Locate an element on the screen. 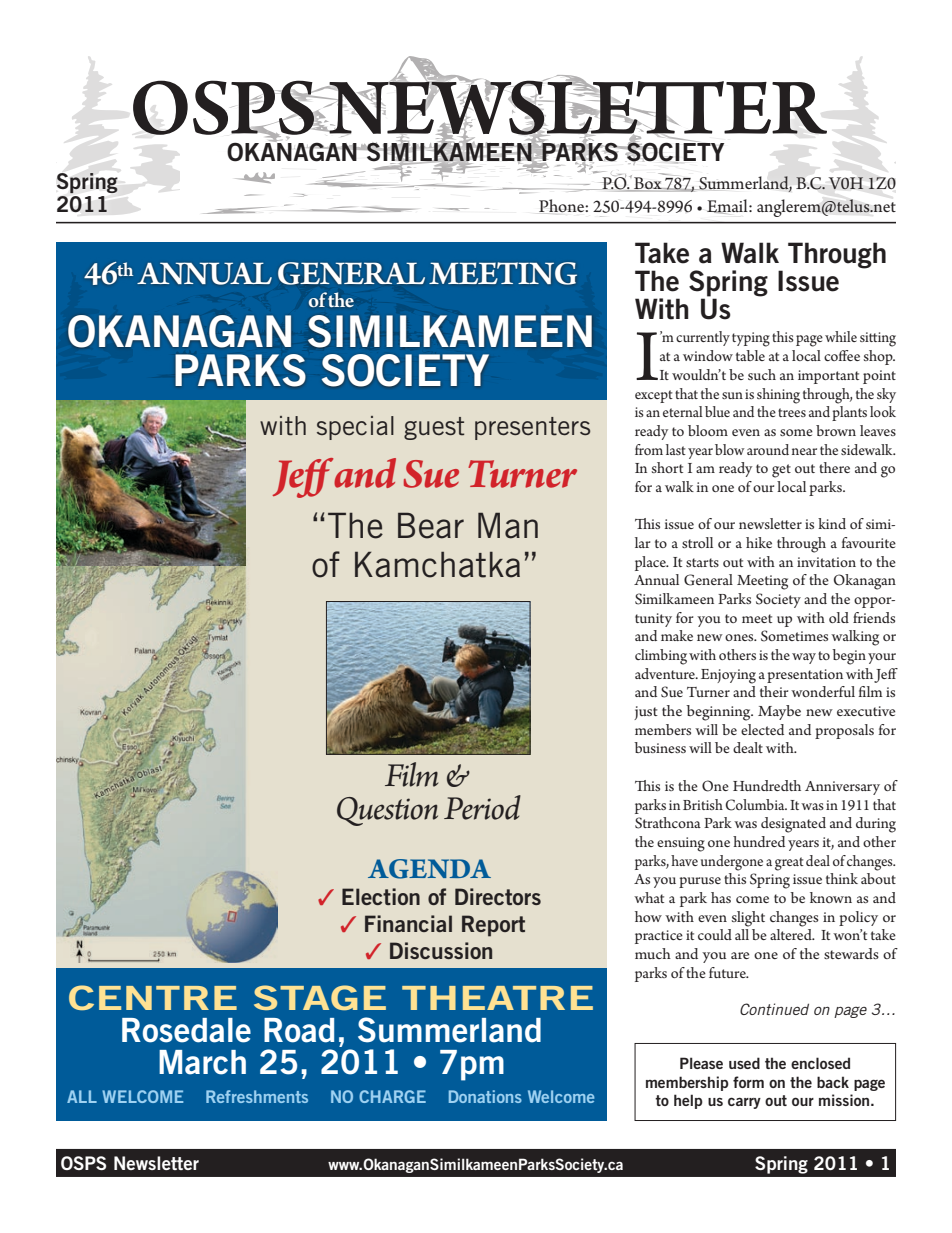 This screenshot has height=1233, width=952. Anniversary is located at coordinates (842, 788).
